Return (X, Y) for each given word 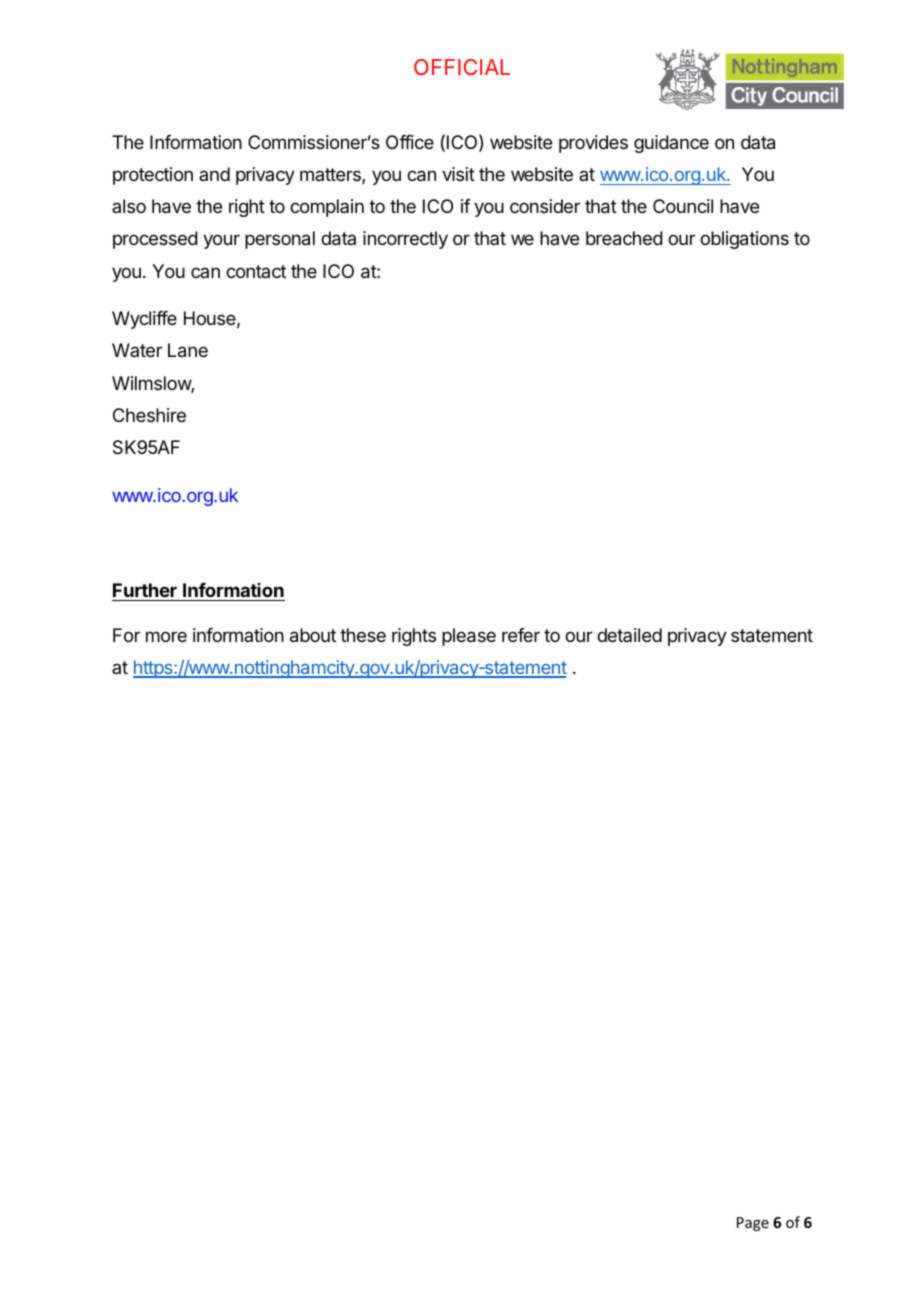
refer (521, 635)
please (469, 637)
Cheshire (149, 415)
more (166, 636)
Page (753, 1224)
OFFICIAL (462, 67)
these (363, 635)
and (214, 174)
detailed (629, 635)
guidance (671, 144)
